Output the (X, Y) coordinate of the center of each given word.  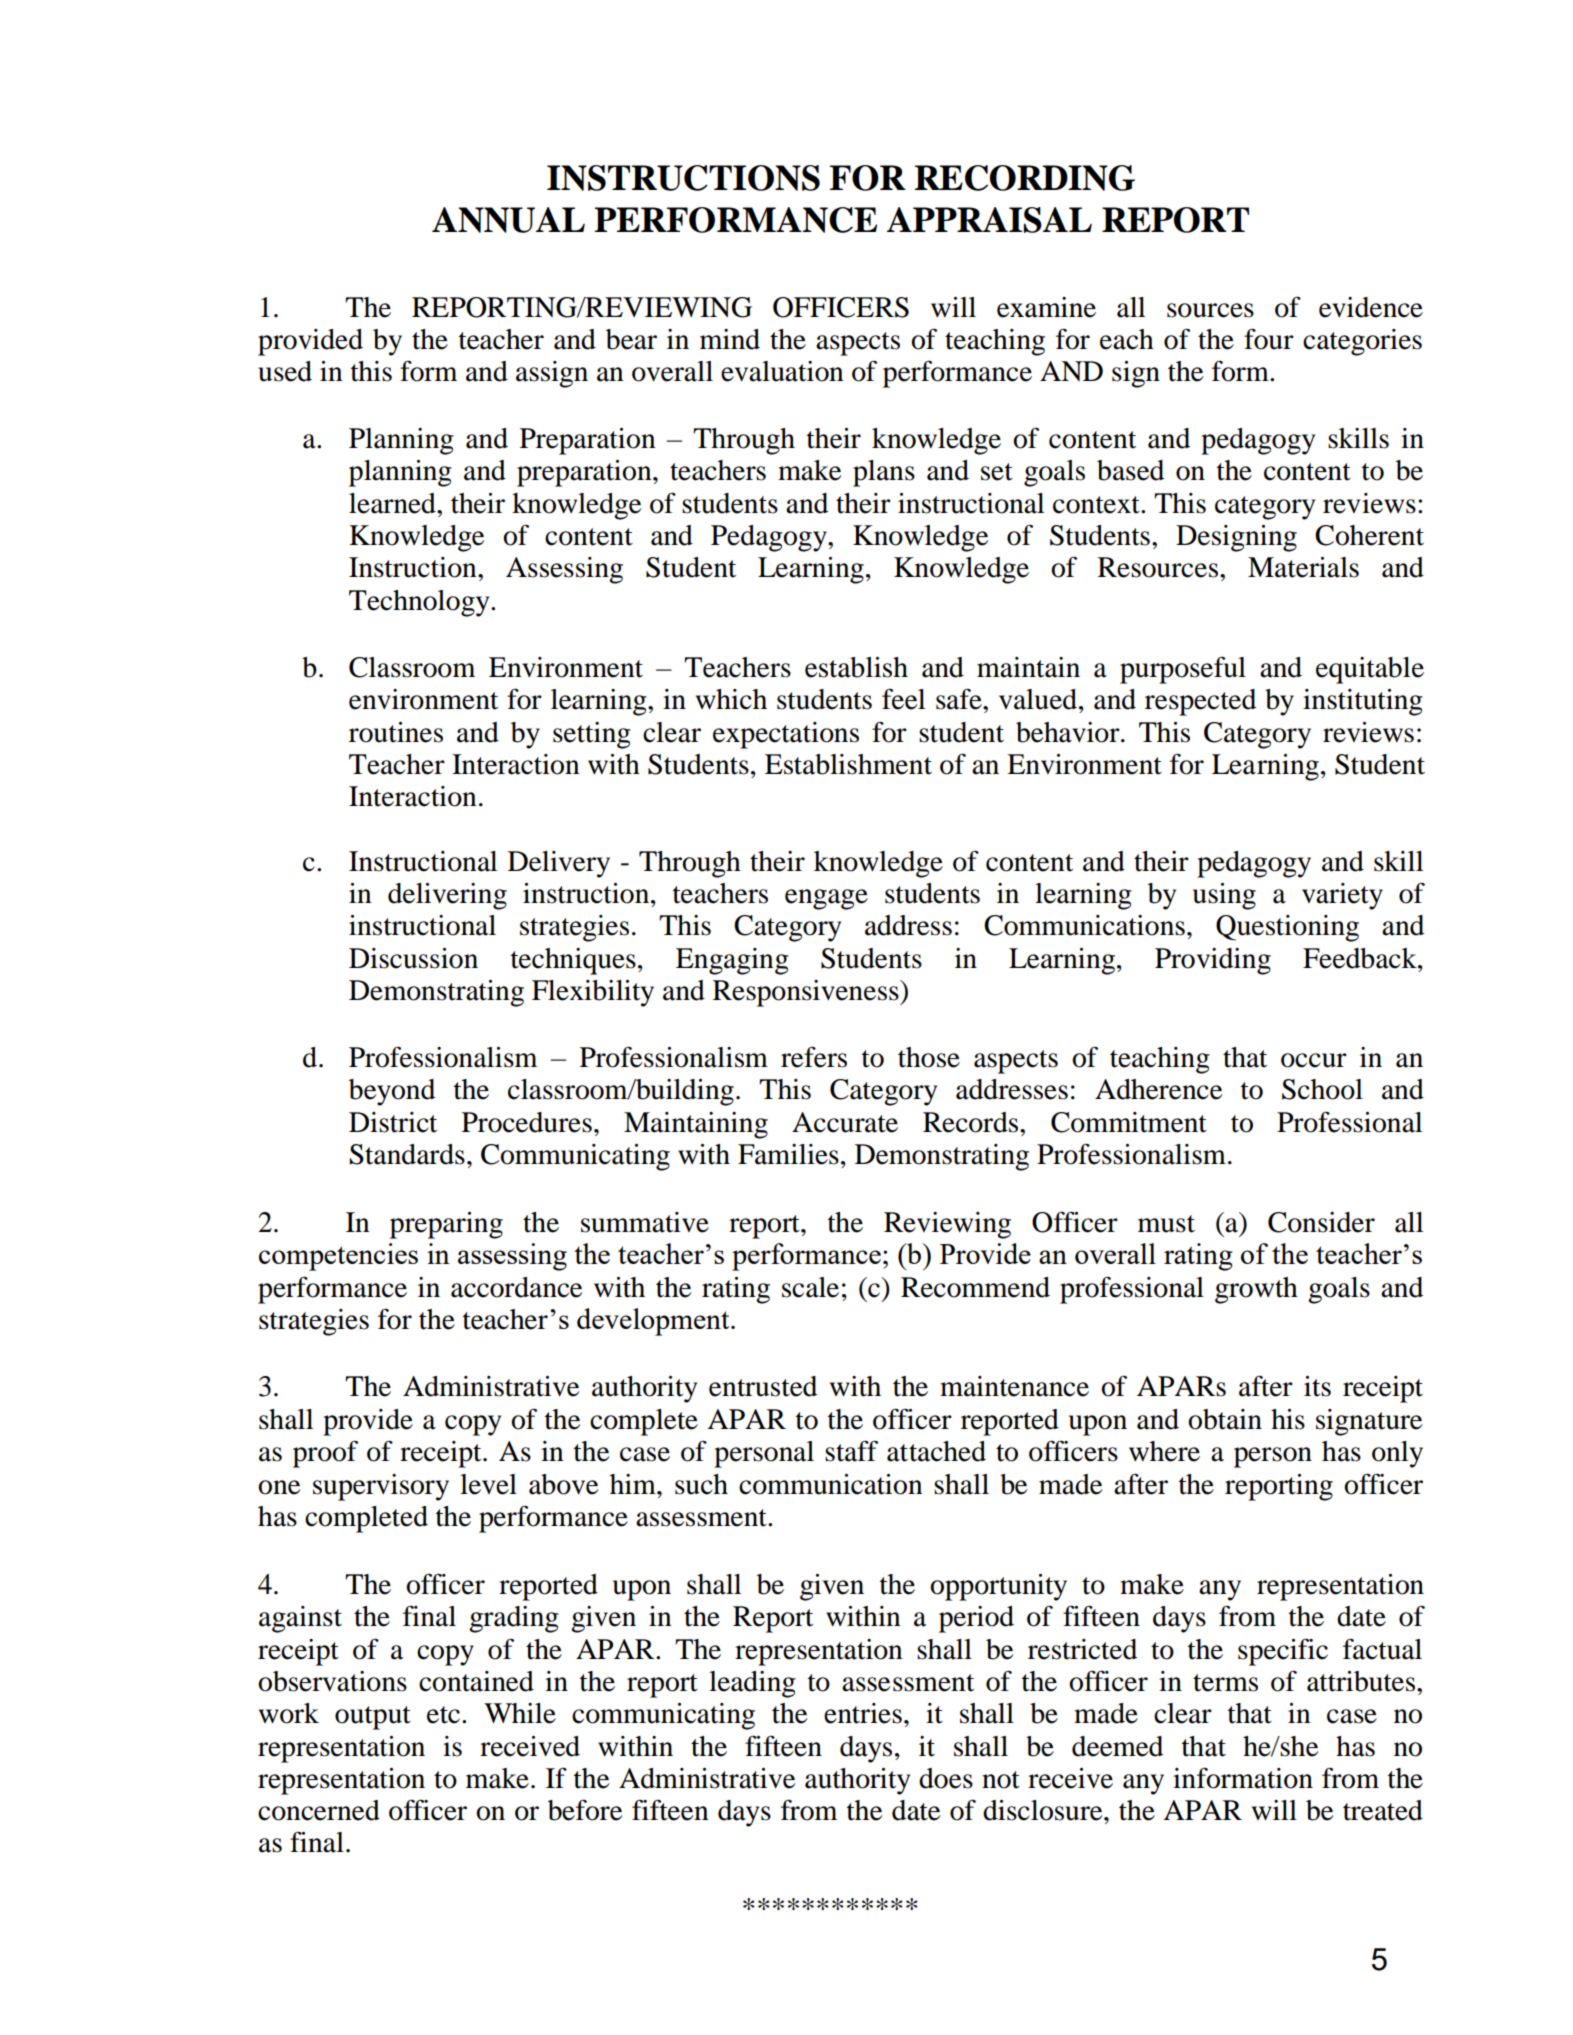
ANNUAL (508, 220)
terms (1225, 1683)
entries (863, 1713)
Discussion (413, 958)
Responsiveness (807, 993)
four (1269, 339)
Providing (1213, 961)
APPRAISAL (989, 220)
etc (443, 1715)
